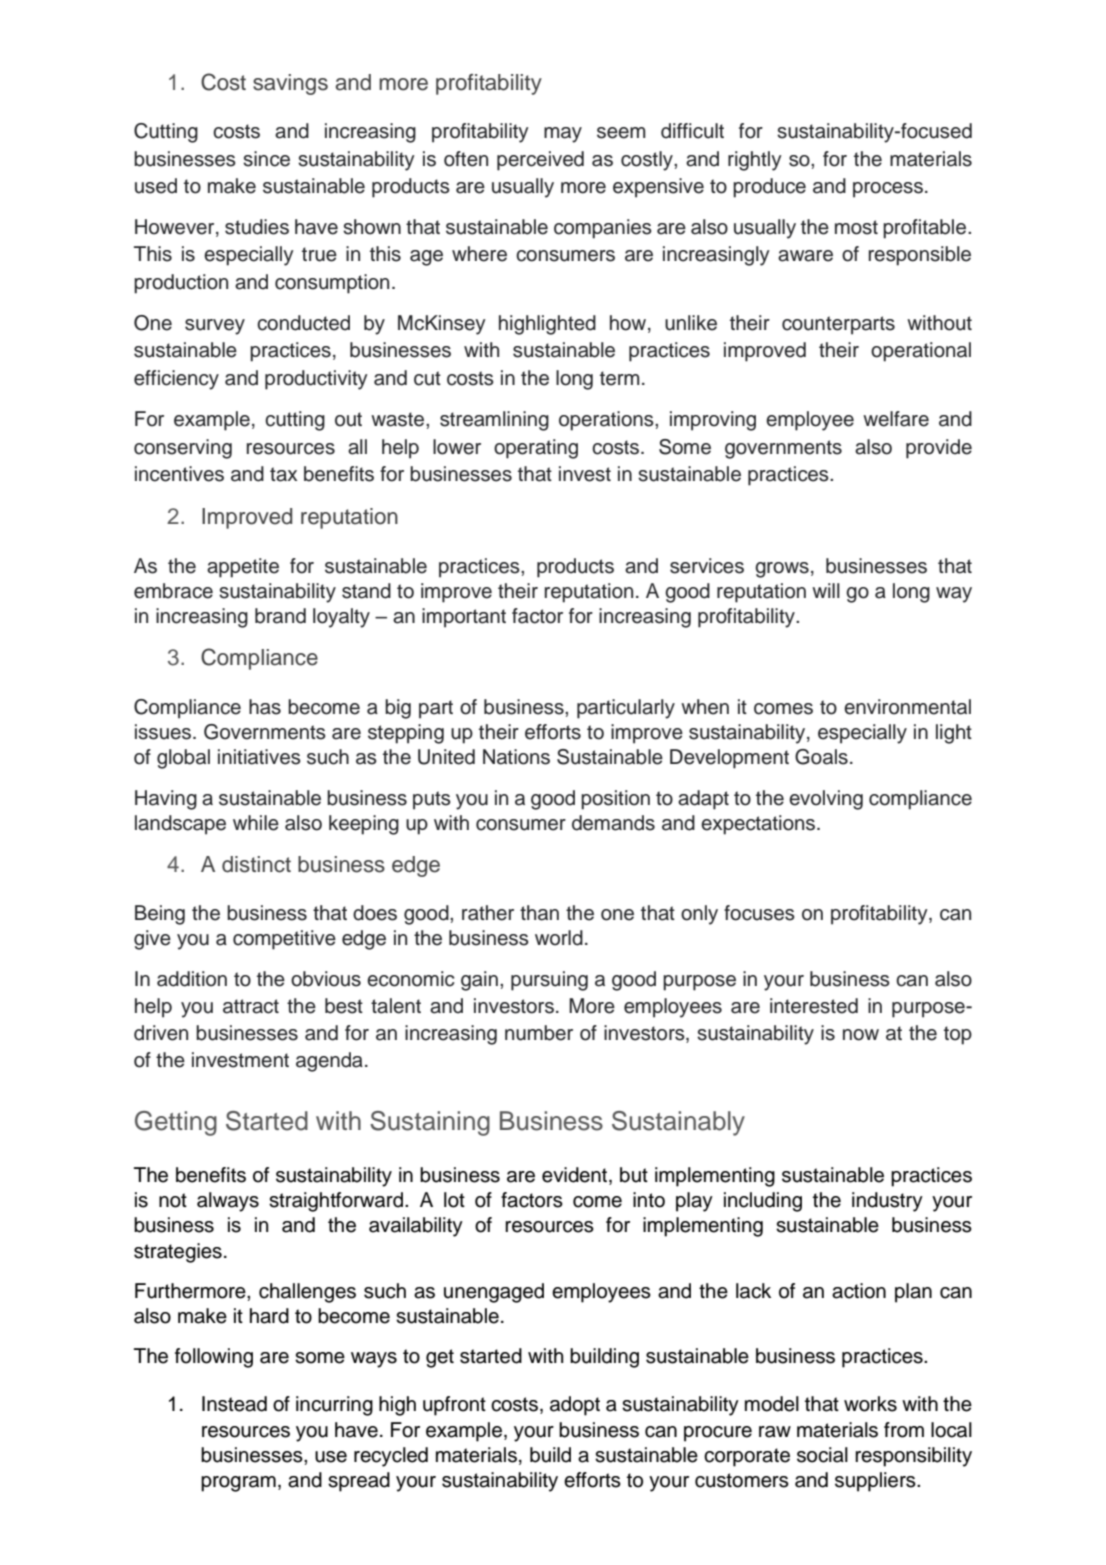 The width and height of the image is (1106, 1565). I want to click on Instead, so click(234, 1404).
